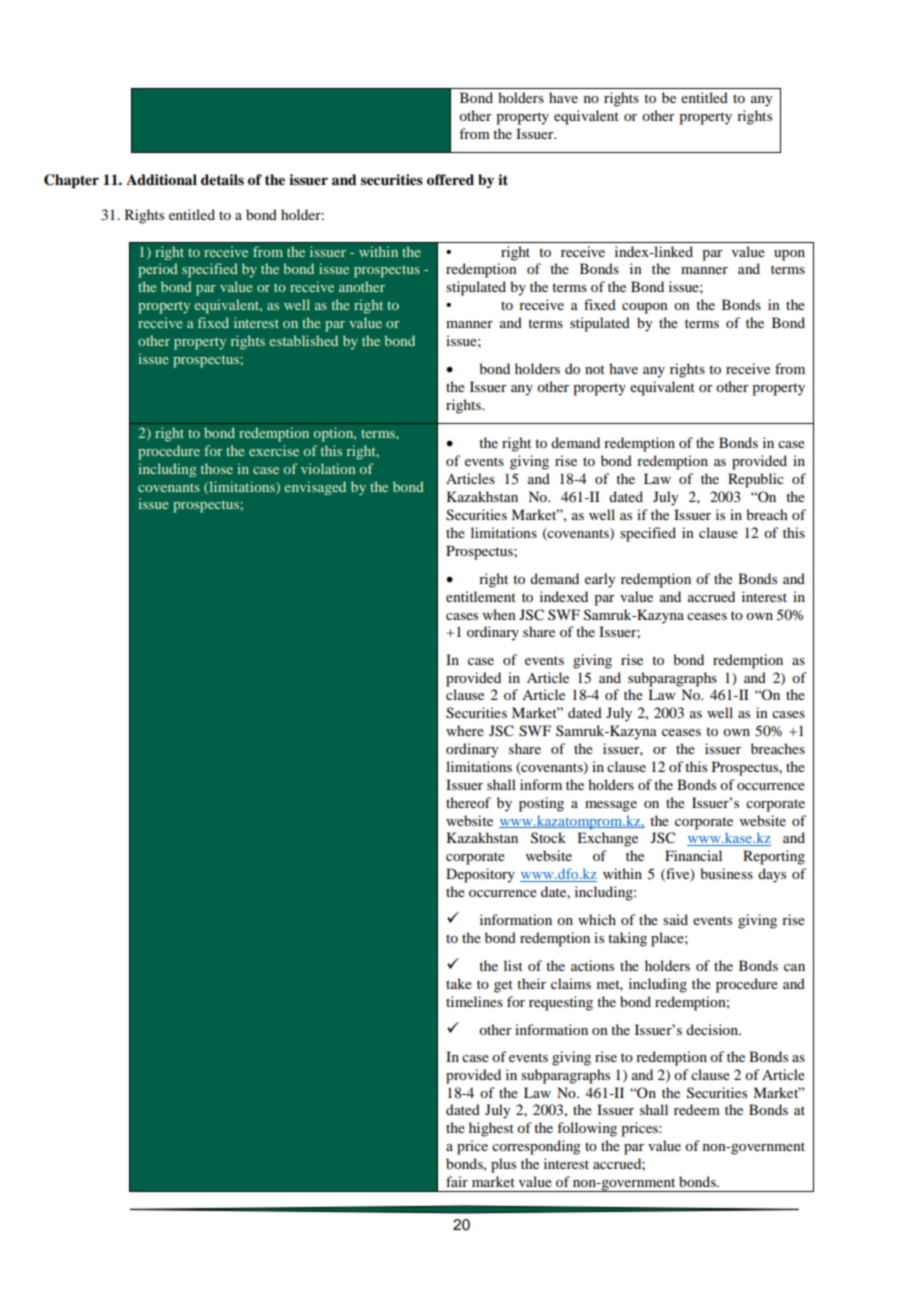  Describe the element at coordinates (697, 1109) in the screenshot. I see `redeem` at that location.
